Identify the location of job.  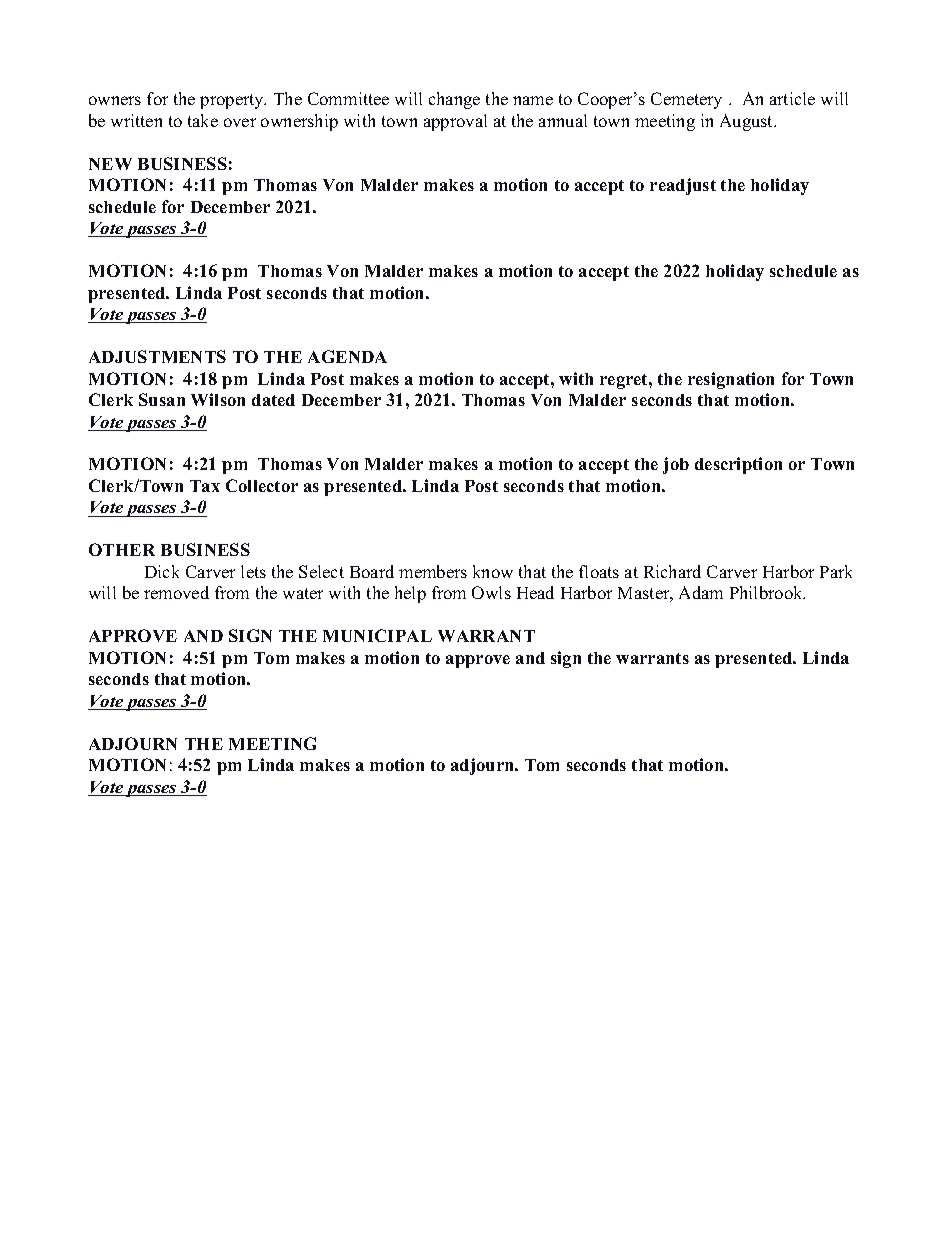
(676, 465).
